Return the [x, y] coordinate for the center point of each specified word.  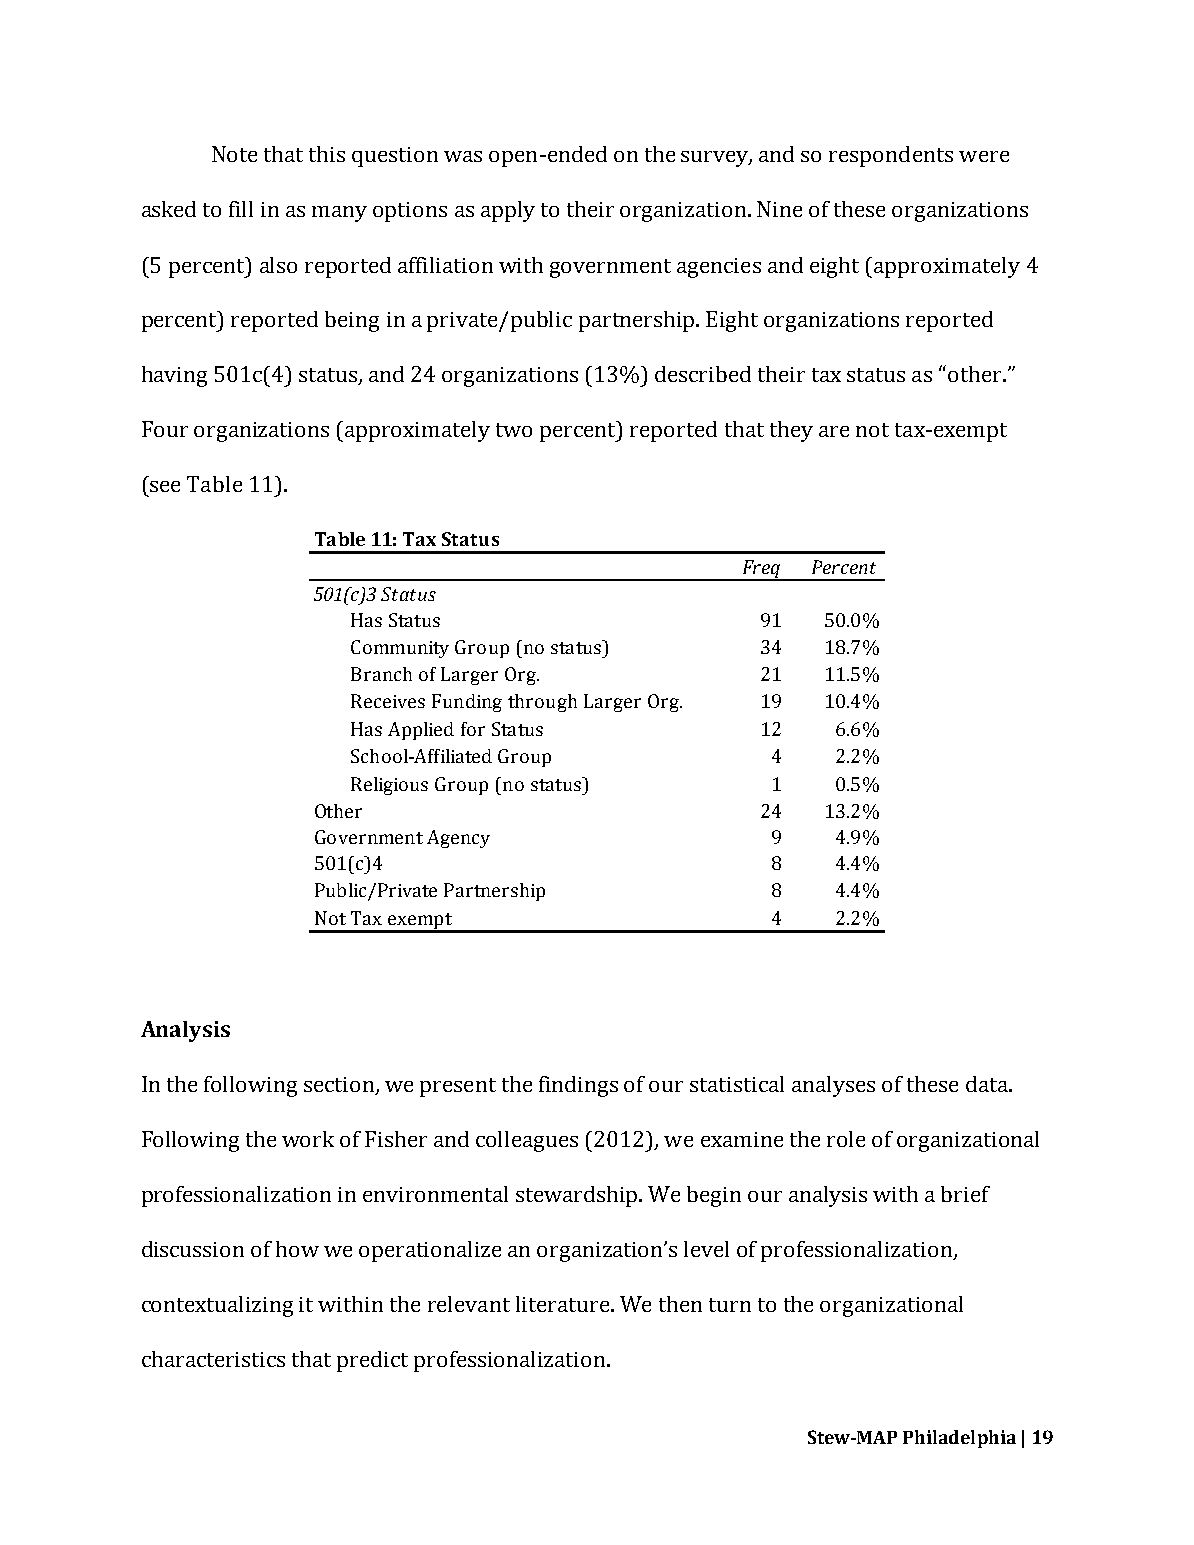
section [340, 1086]
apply [508, 211]
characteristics [213, 1359]
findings [578, 1086]
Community [400, 649]
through [542, 703]
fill [241, 209]
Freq [761, 570]
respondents [891, 156]
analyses [833, 1086]
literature [564, 1304]
